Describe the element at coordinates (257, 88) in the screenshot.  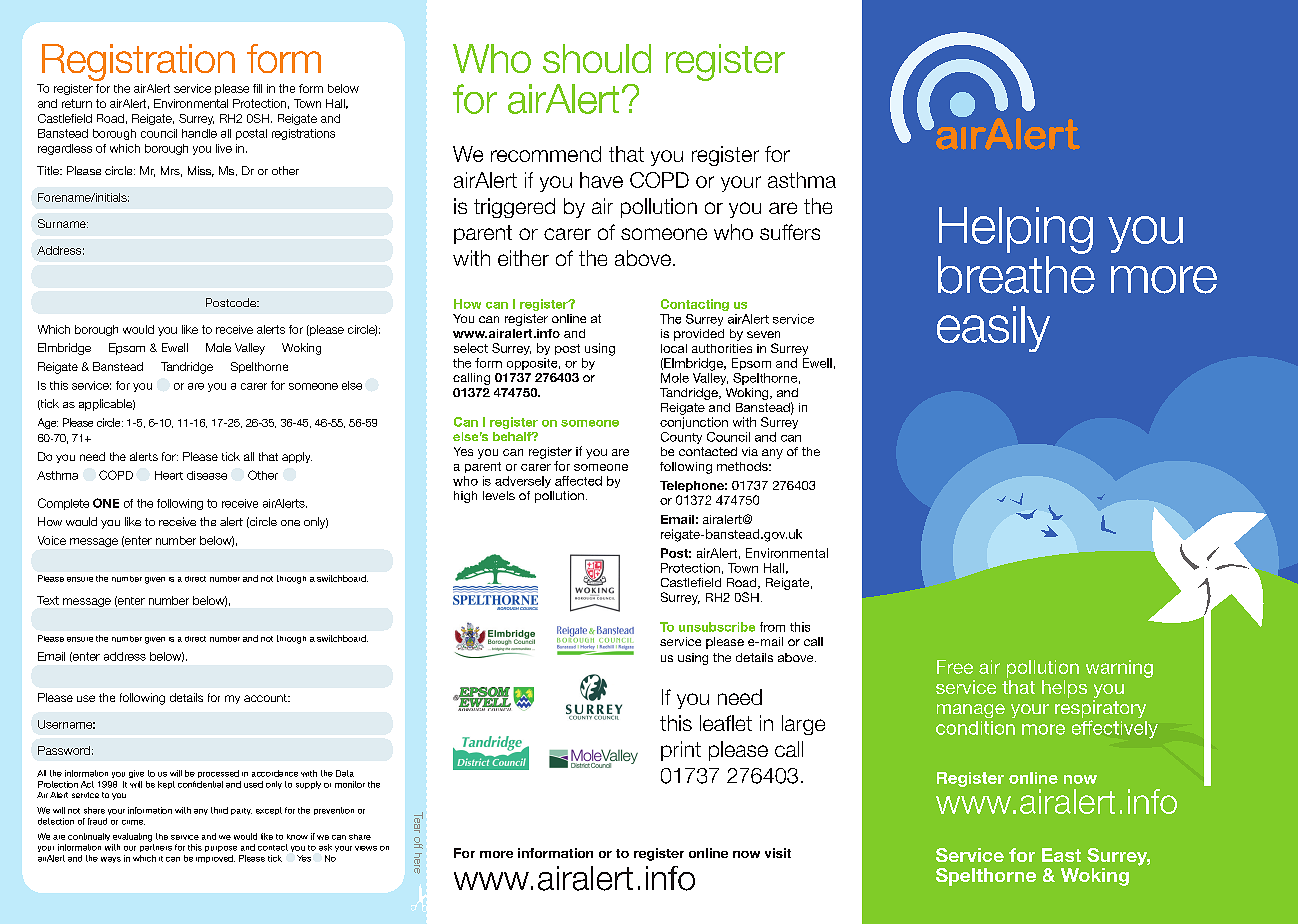
I see `fill` at that location.
